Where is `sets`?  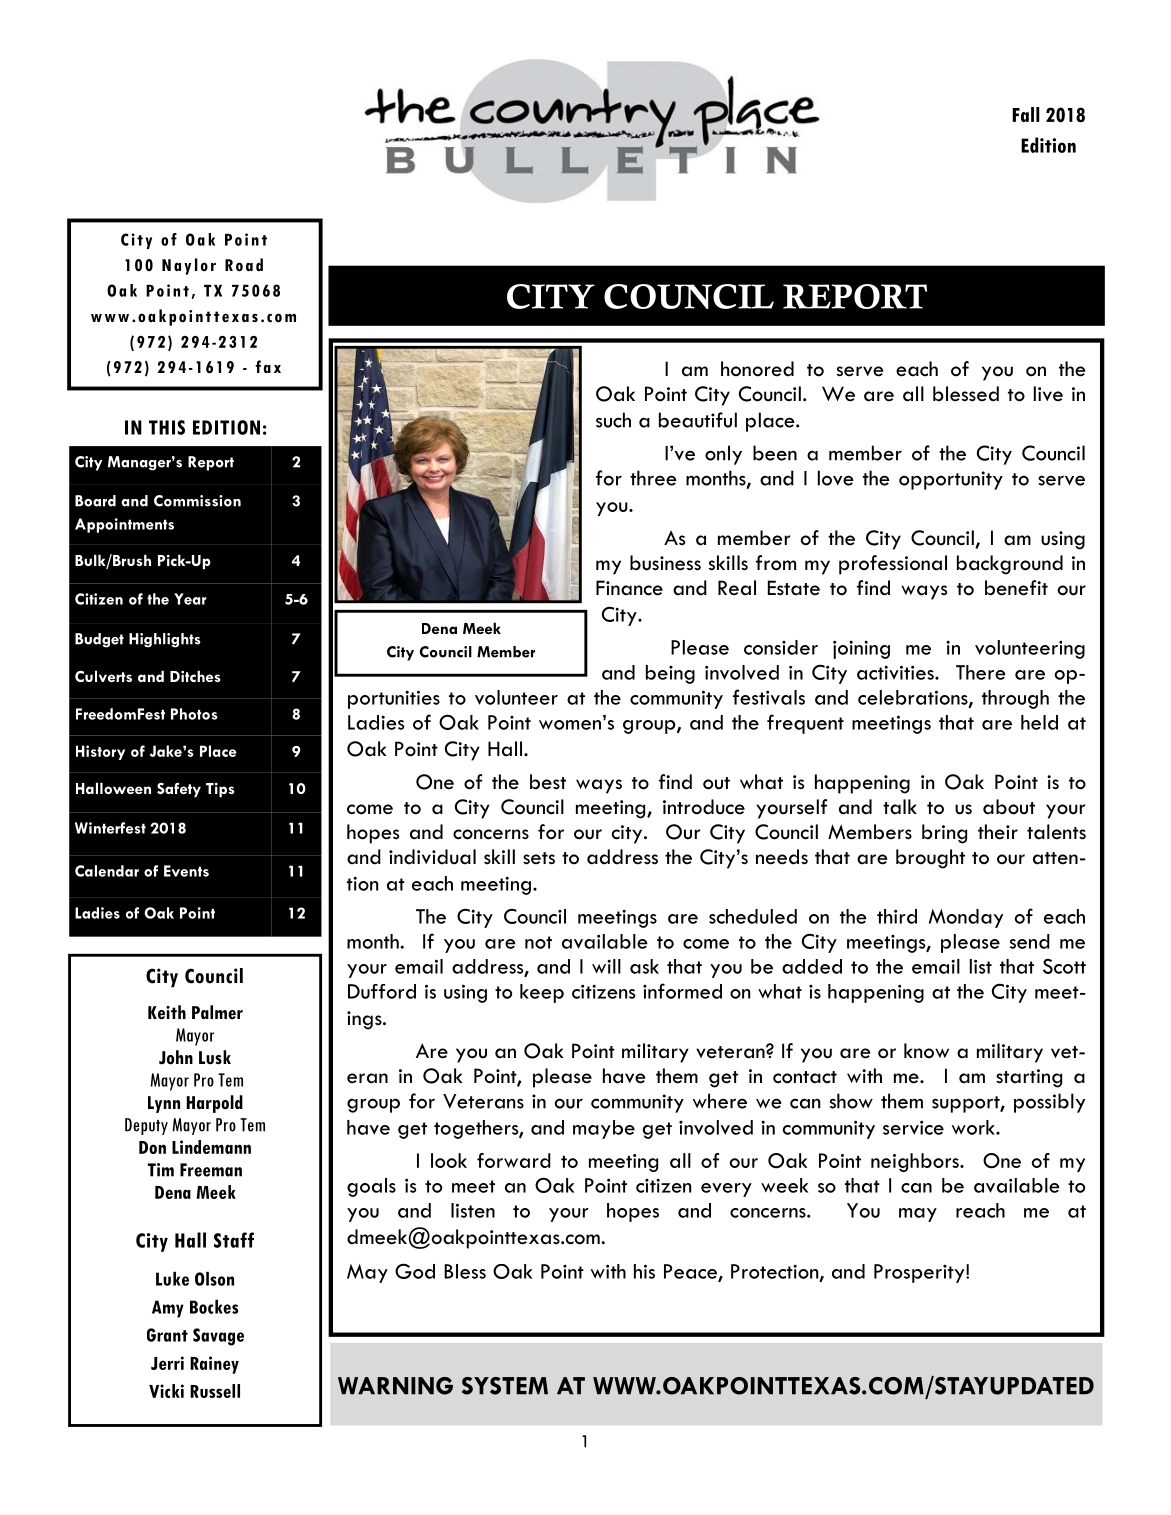 sets is located at coordinates (539, 858).
